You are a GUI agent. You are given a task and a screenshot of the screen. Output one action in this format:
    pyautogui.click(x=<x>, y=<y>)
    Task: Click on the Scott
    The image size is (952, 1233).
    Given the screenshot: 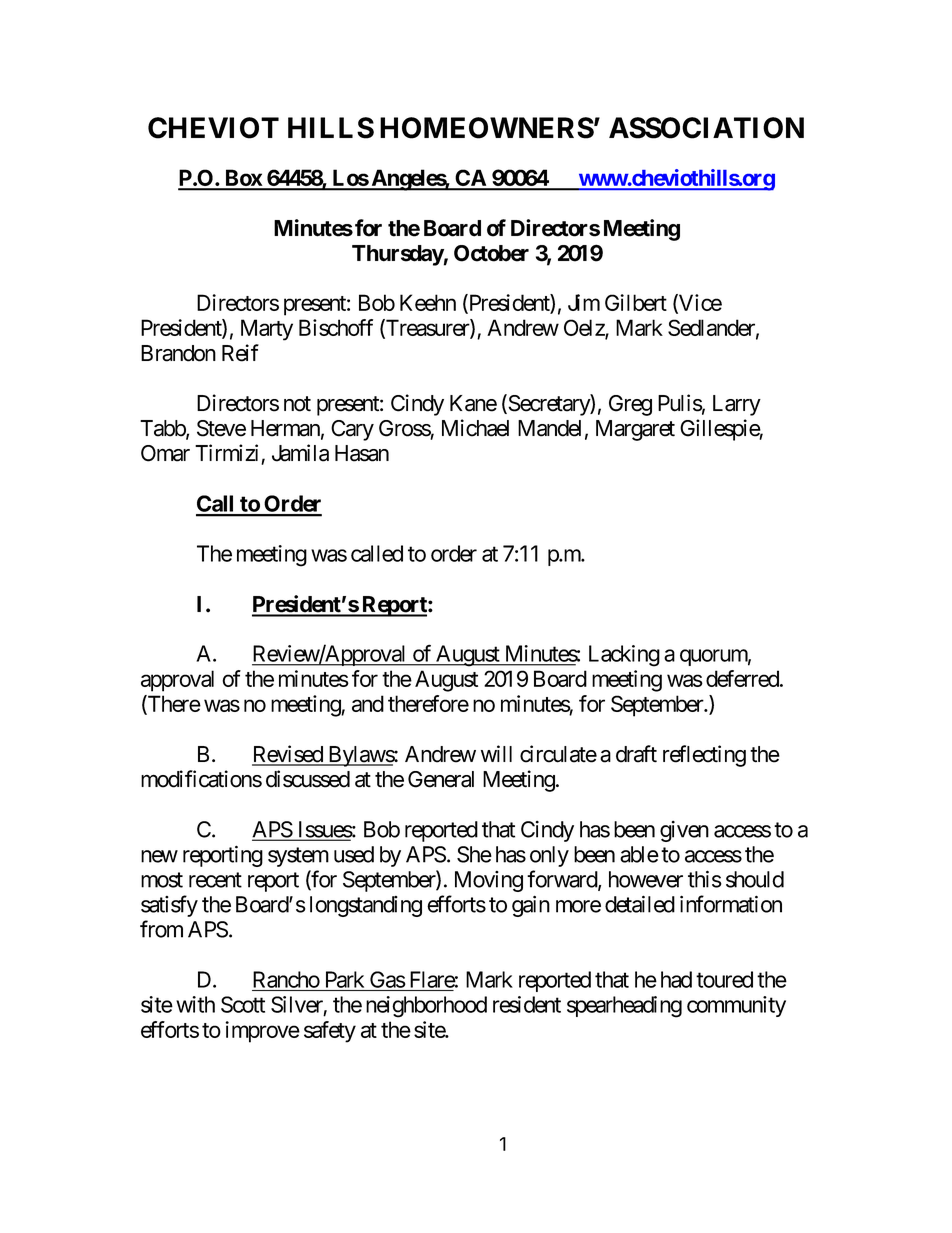 What is the action you would take?
    pyautogui.click(x=243, y=1004)
